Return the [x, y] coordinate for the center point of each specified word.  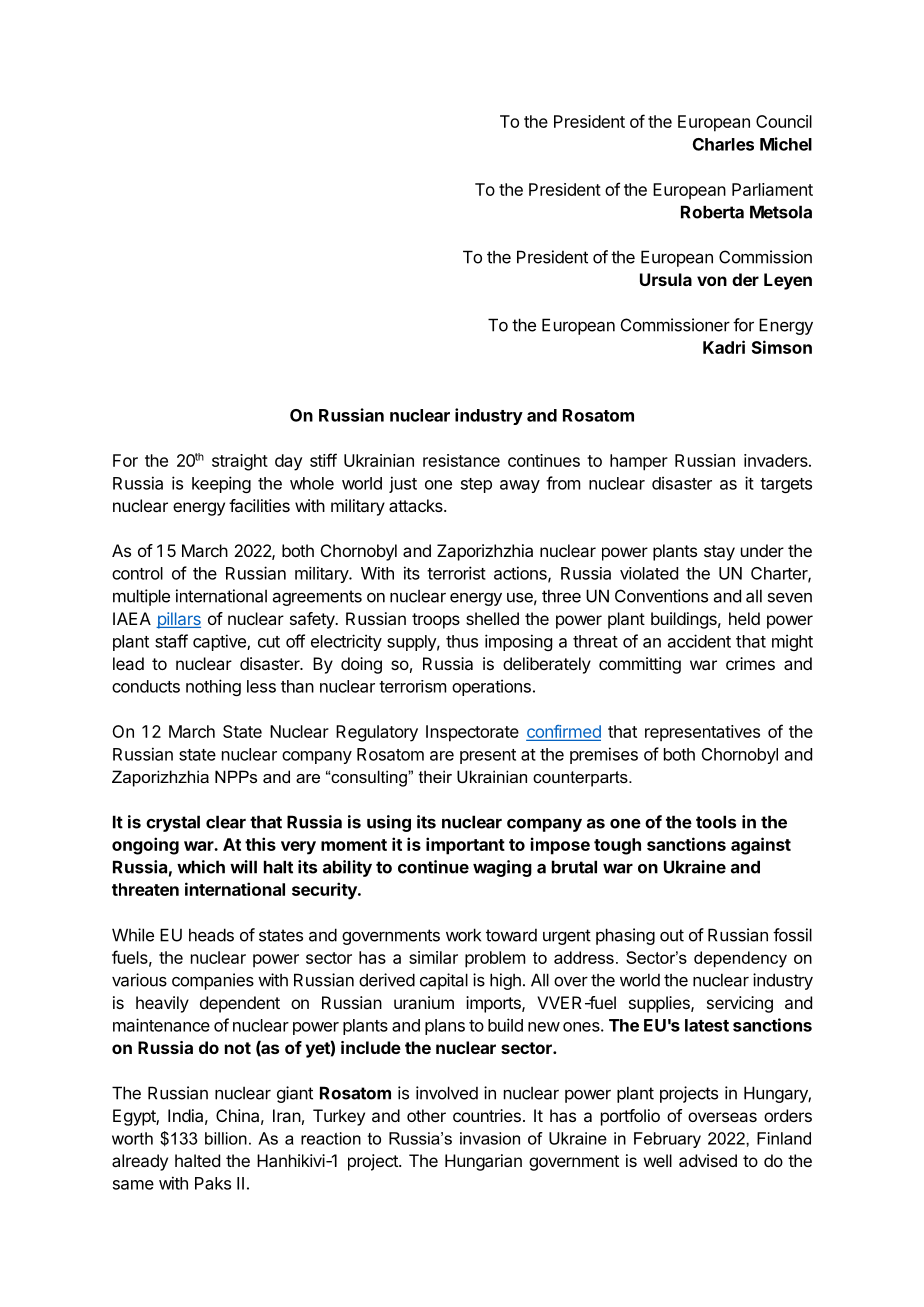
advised [708, 1160]
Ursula [666, 279]
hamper [639, 462]
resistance [461, 460]
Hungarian [483, 1162]
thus [462, 641]
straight [240, 462]
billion [226, 1138]
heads [211, 935]
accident [699, 641]
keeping [221, 484]
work [463, 935]
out [672, 935]
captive [220, 642]
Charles [723, 144]
